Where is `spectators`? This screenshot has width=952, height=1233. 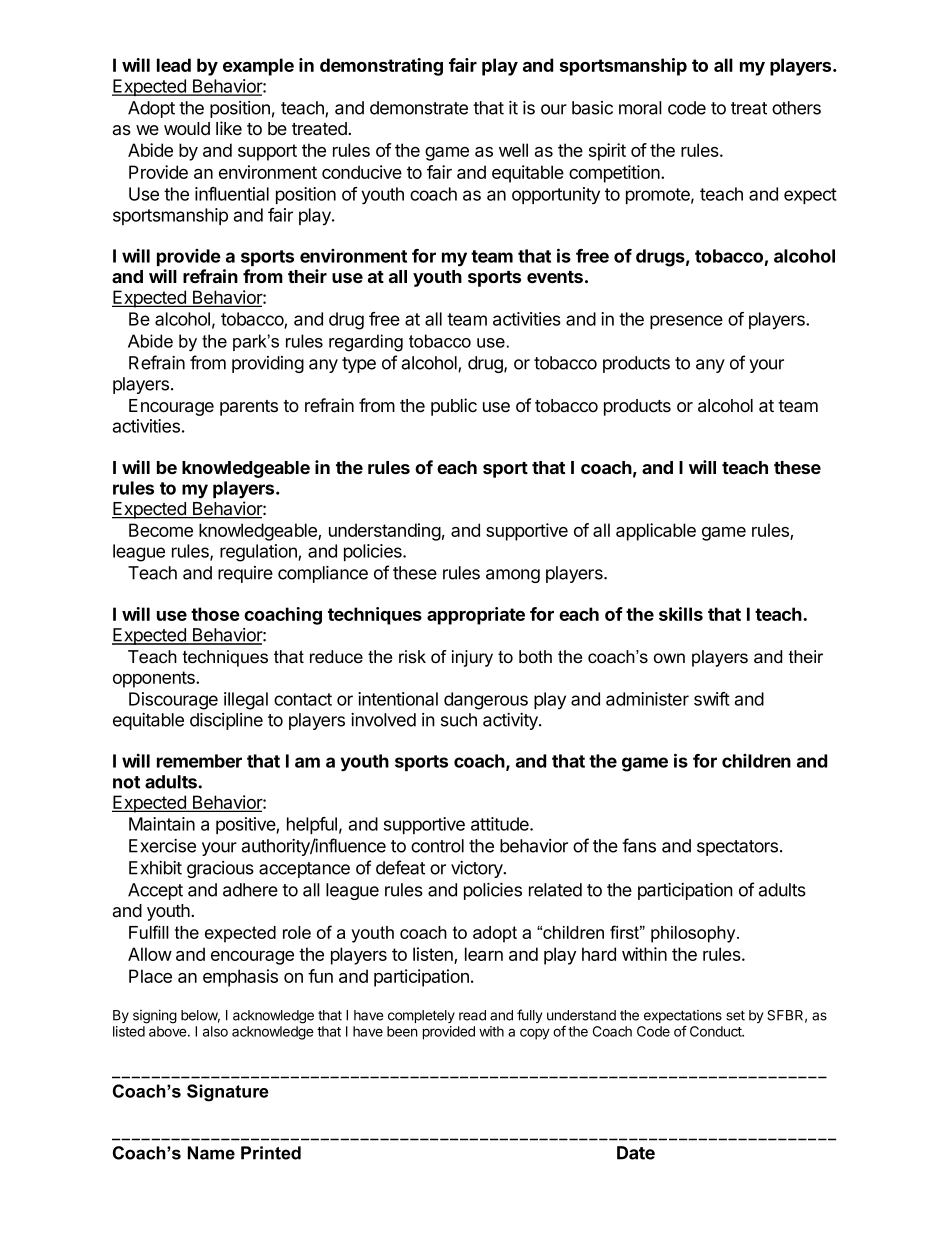
spectators is located at coordinates (737, 848).
